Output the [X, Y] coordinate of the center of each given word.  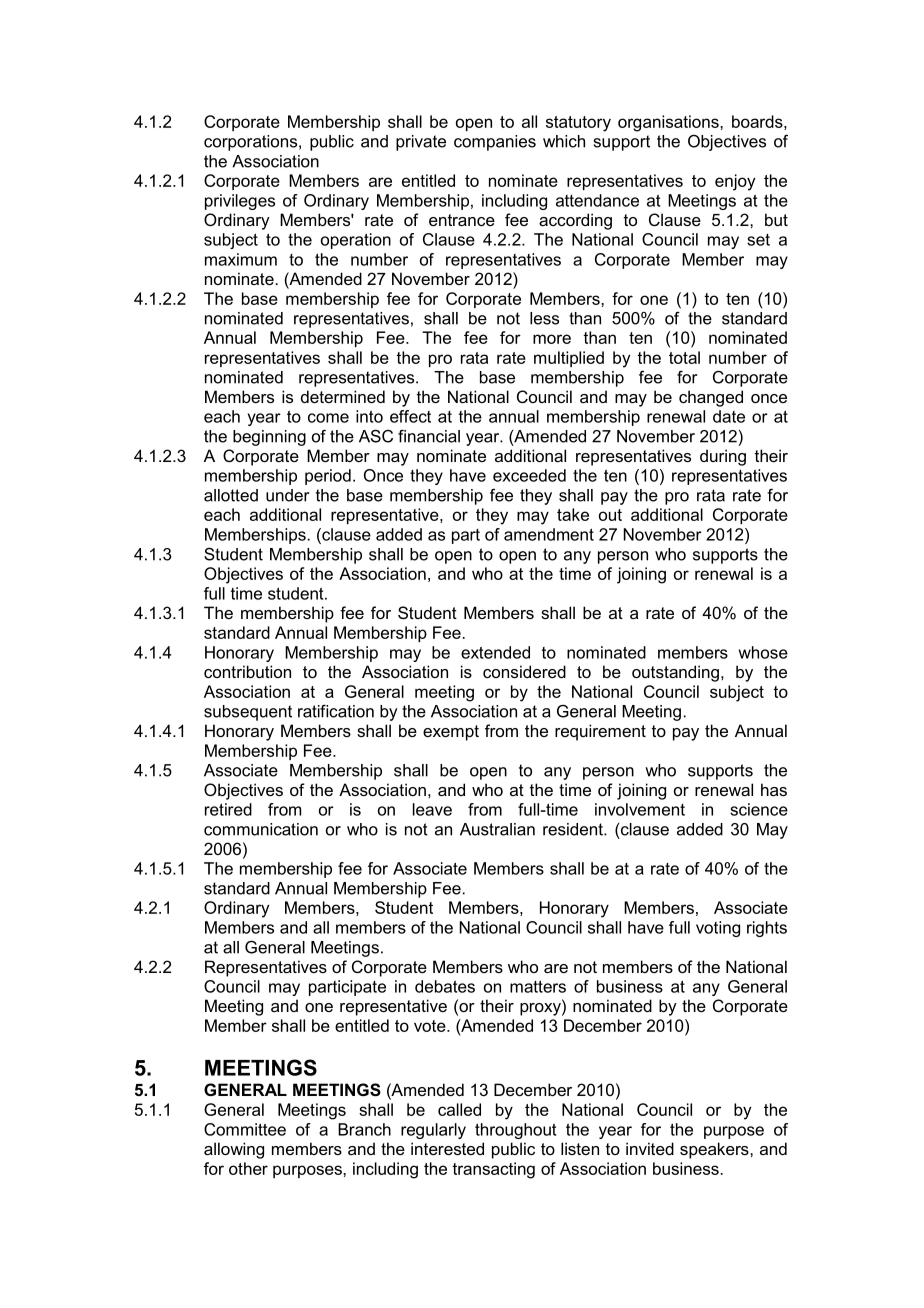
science [759, 809]
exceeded [529, 475]
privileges [240, 202]
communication [261, 829]
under [287, 495]
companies [495, 143]
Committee [245, 1129]
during [723, 457]
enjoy [735, 182]
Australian [497, 829]
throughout [516, 1131]
